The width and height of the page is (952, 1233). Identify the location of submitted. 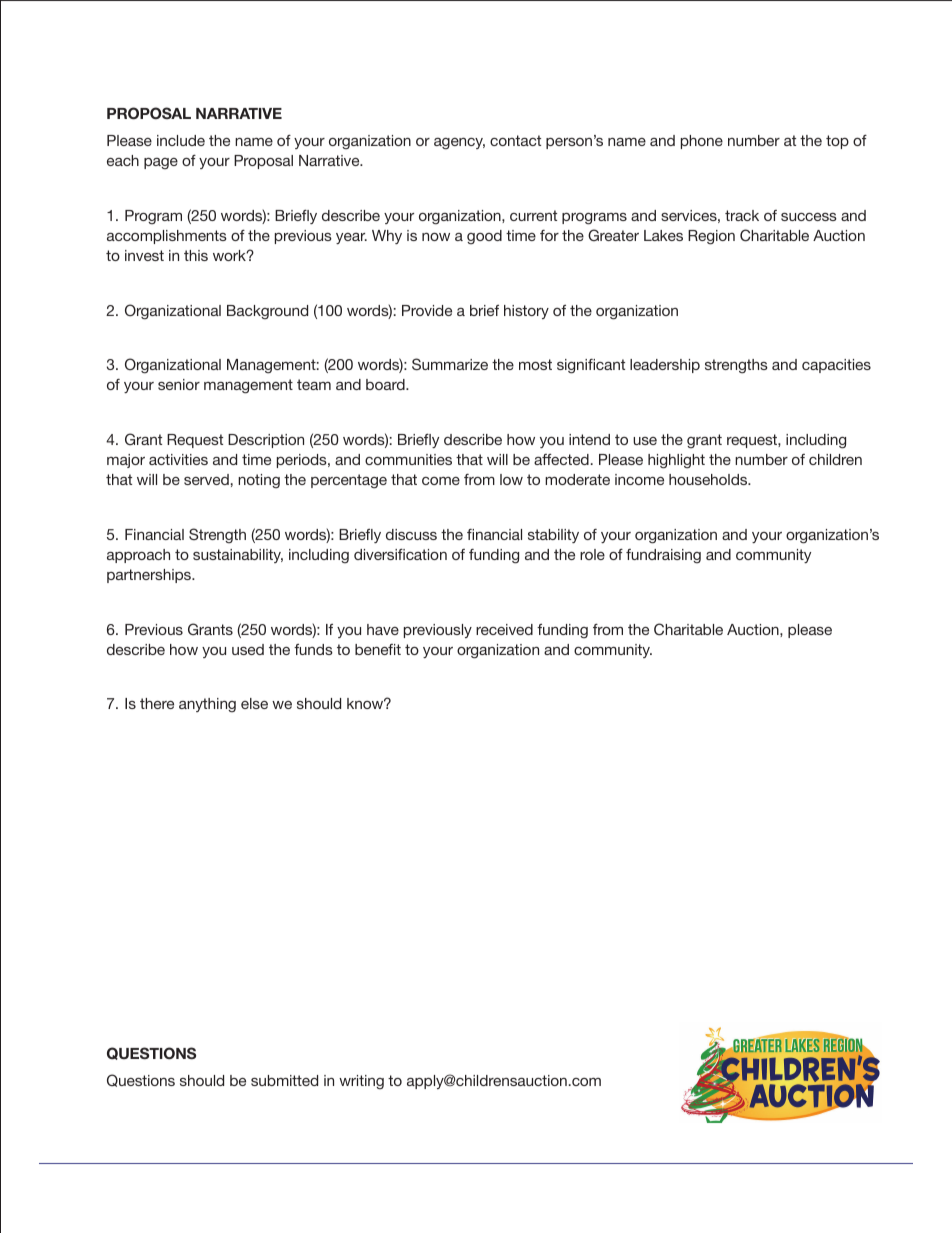
(284, 1080).
